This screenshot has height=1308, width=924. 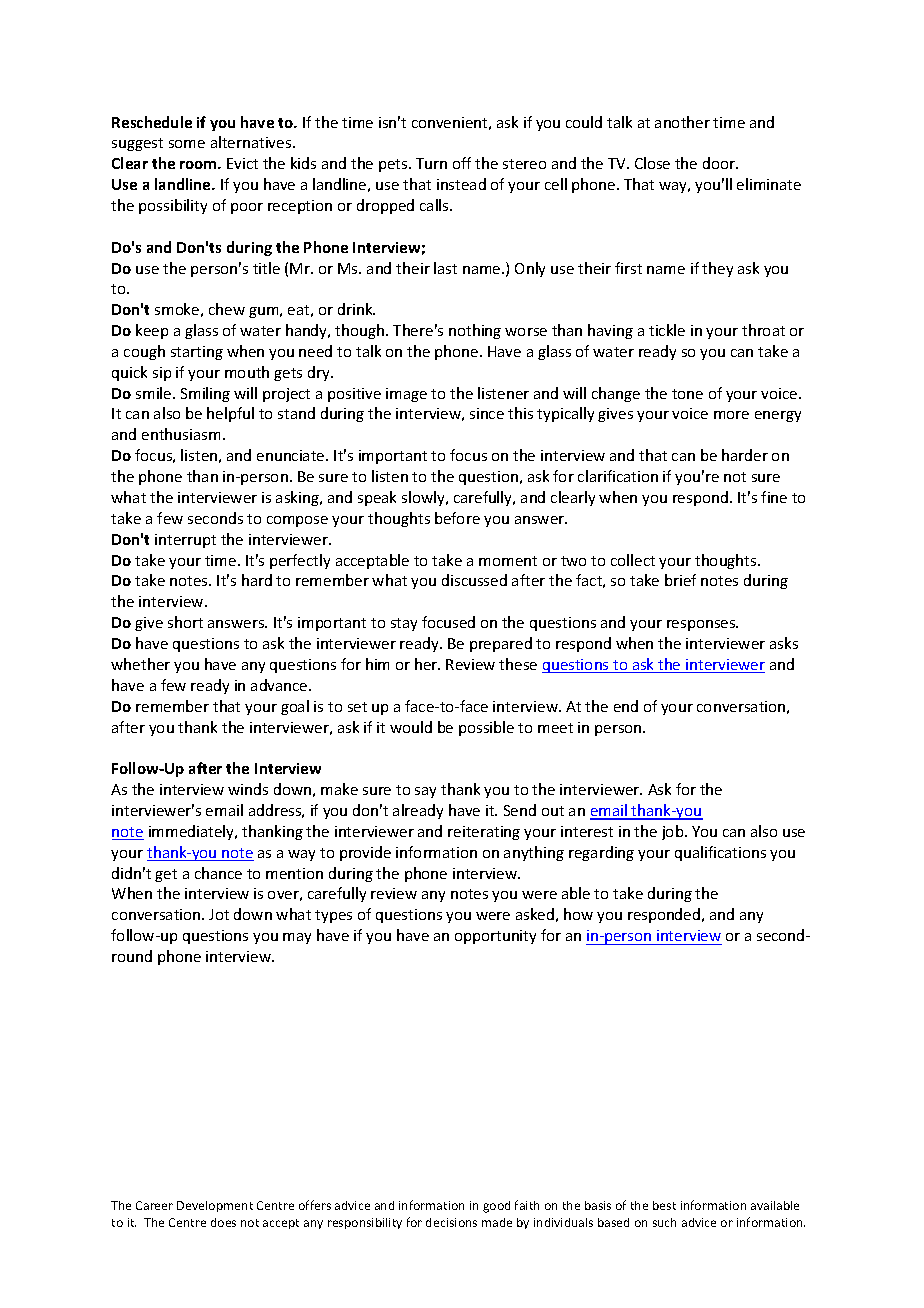 What do you see at coordinates (431, 163) in the screenshot?
I see `Turn` at bounding box center [431, 163].
